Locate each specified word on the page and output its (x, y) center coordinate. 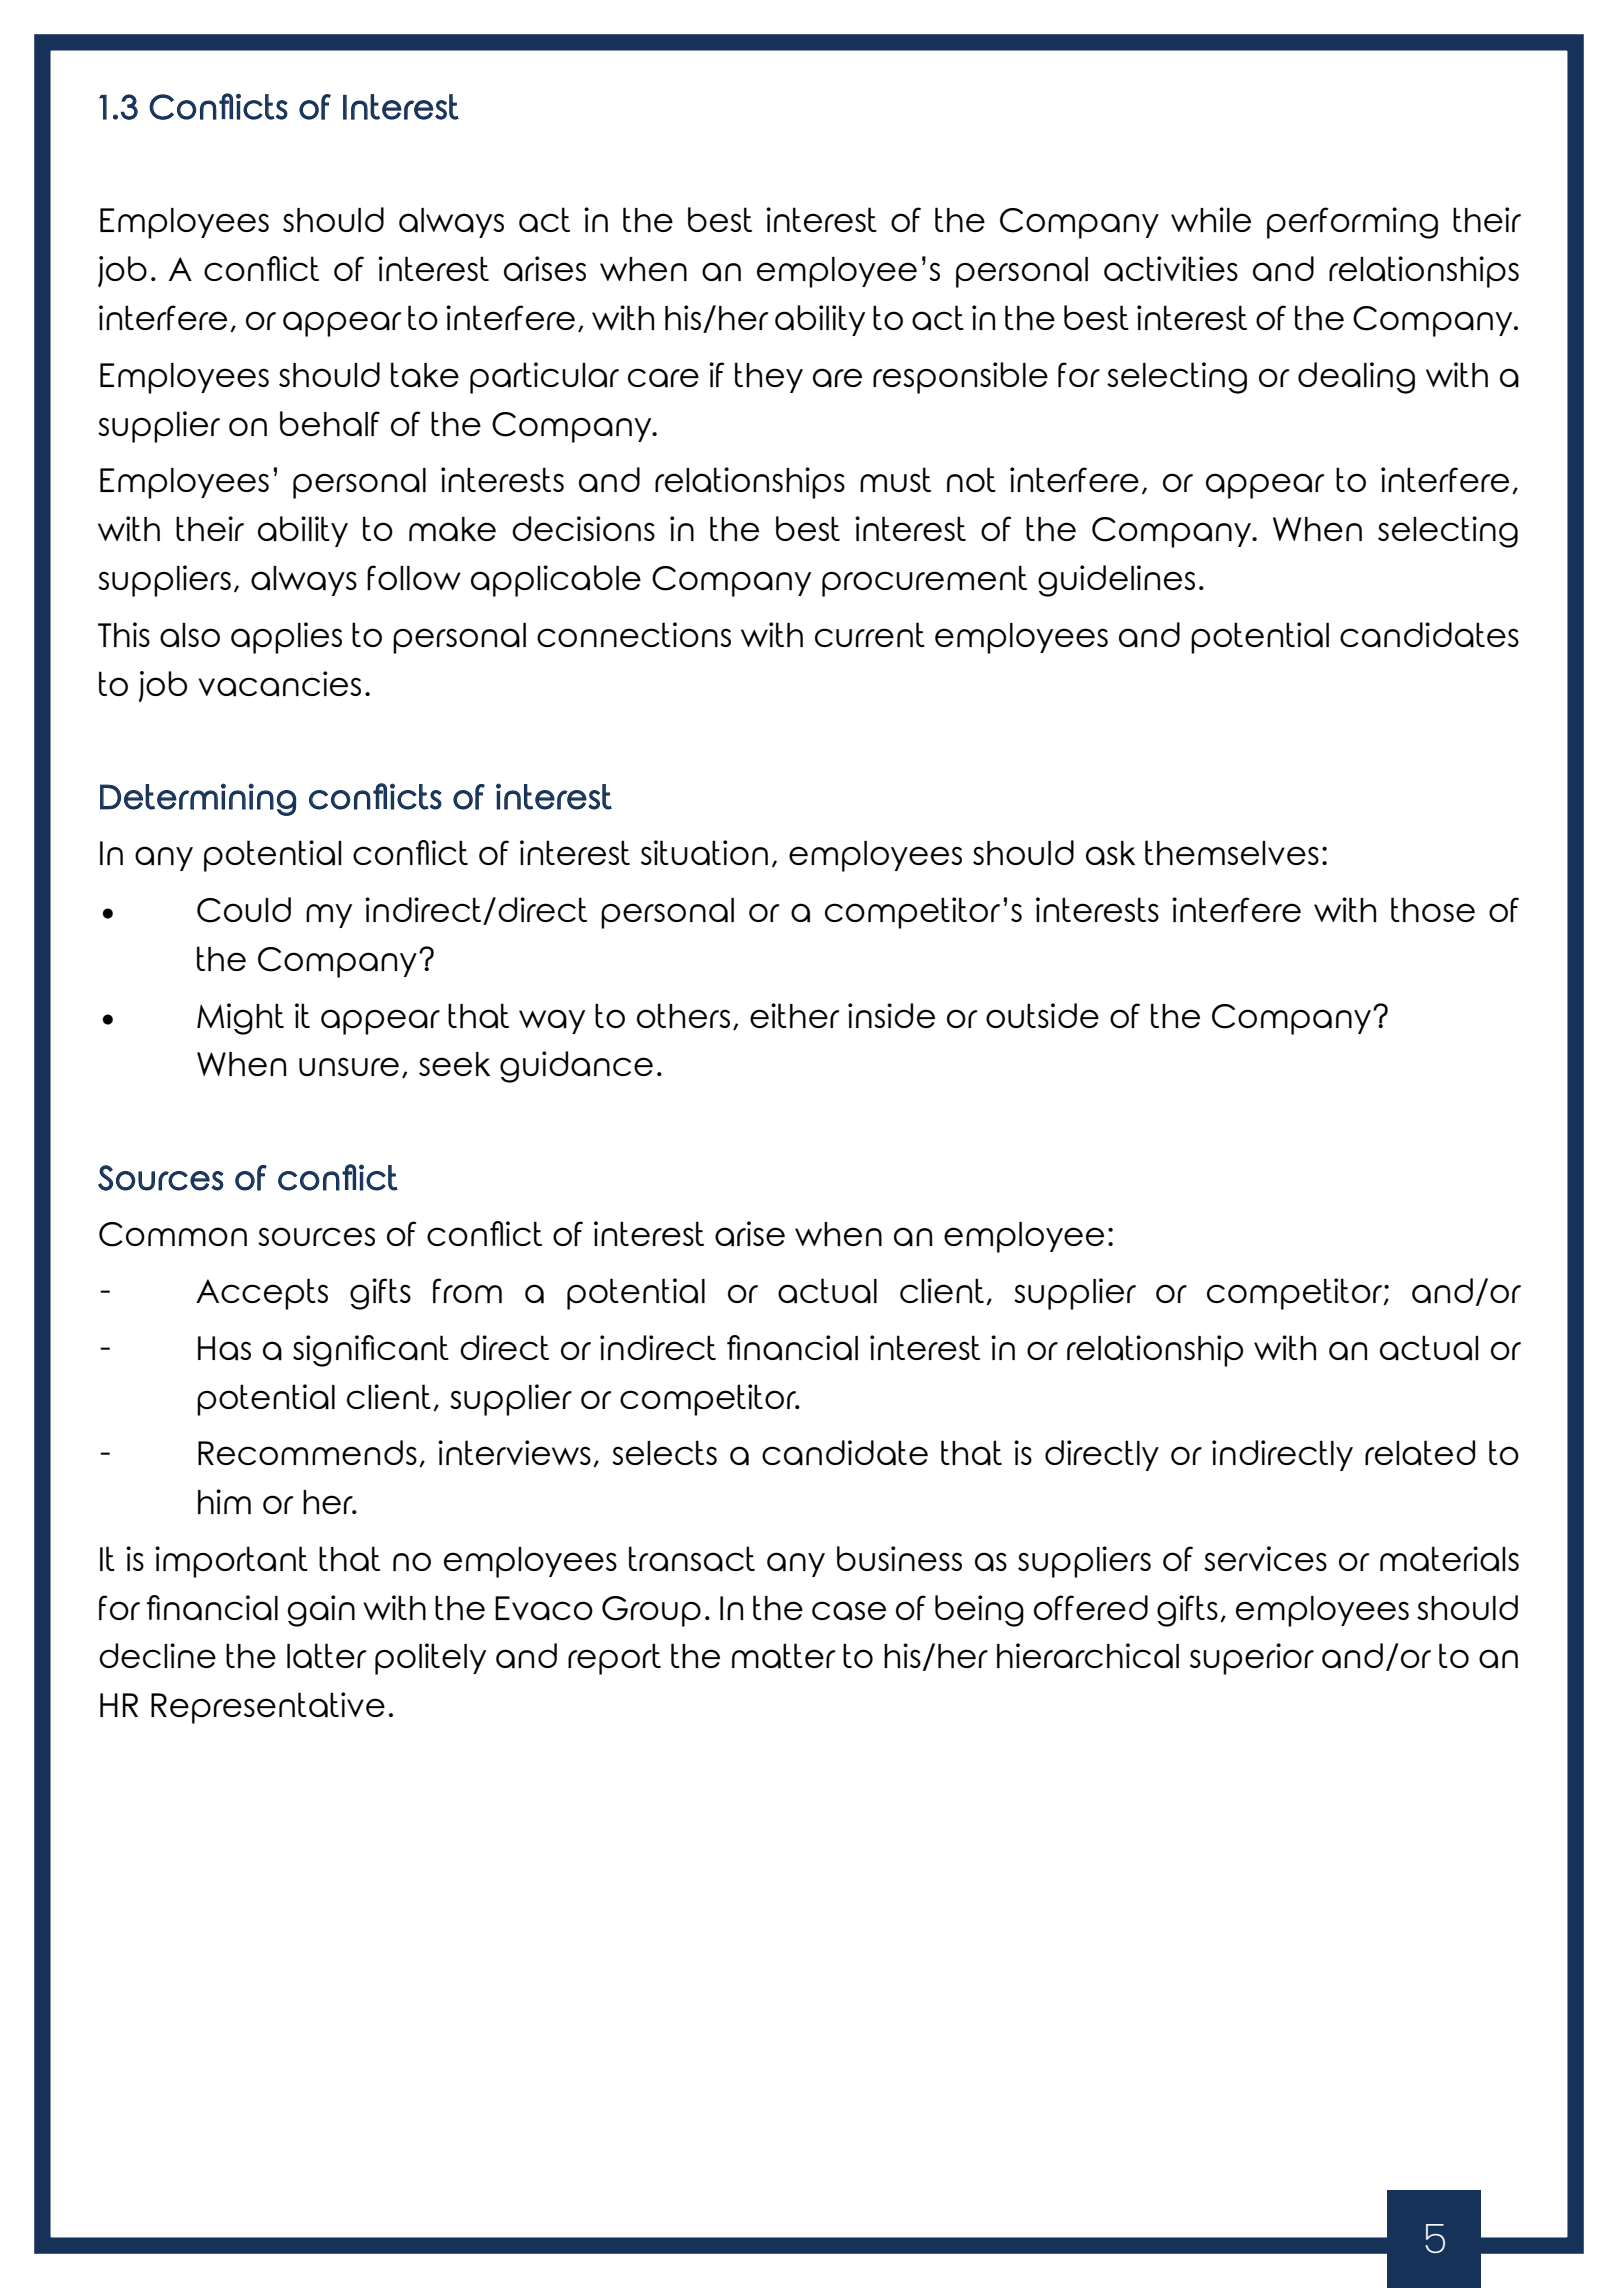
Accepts (262, 1294)
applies (286, 638)
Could (244, 910)
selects (664, 1452)
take (425, 375)
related (1420, 1453)
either (795, 1015)
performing (1352, 223)
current (870, 634)
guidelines (1116, 581)
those (1433, 909)
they (769, 377)
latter (327, 1656)
